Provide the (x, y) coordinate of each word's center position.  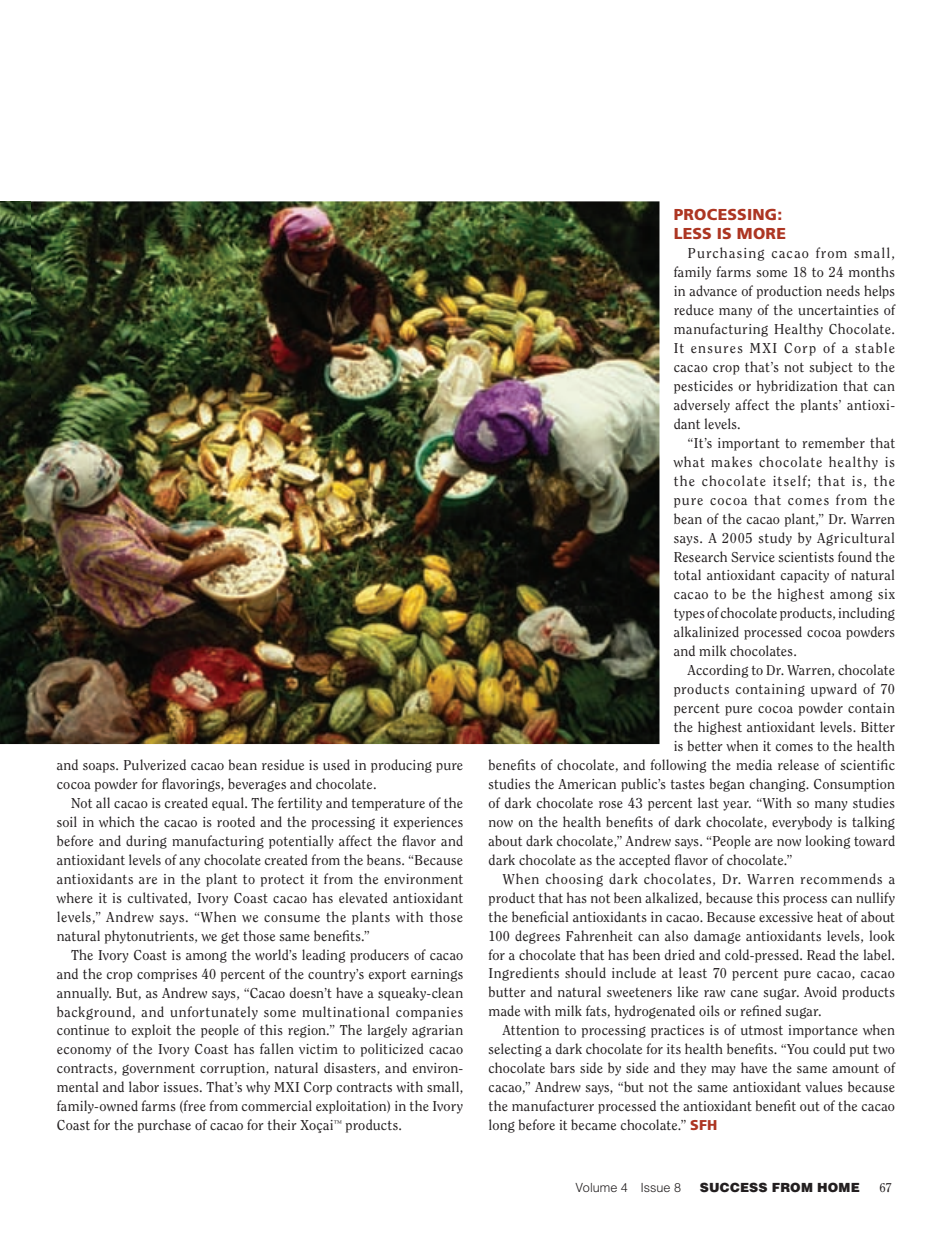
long (502, 1126)
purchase (164, 1126)
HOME (838, 1187)
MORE (761, 233)
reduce (694, 309)
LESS (692, 233)
